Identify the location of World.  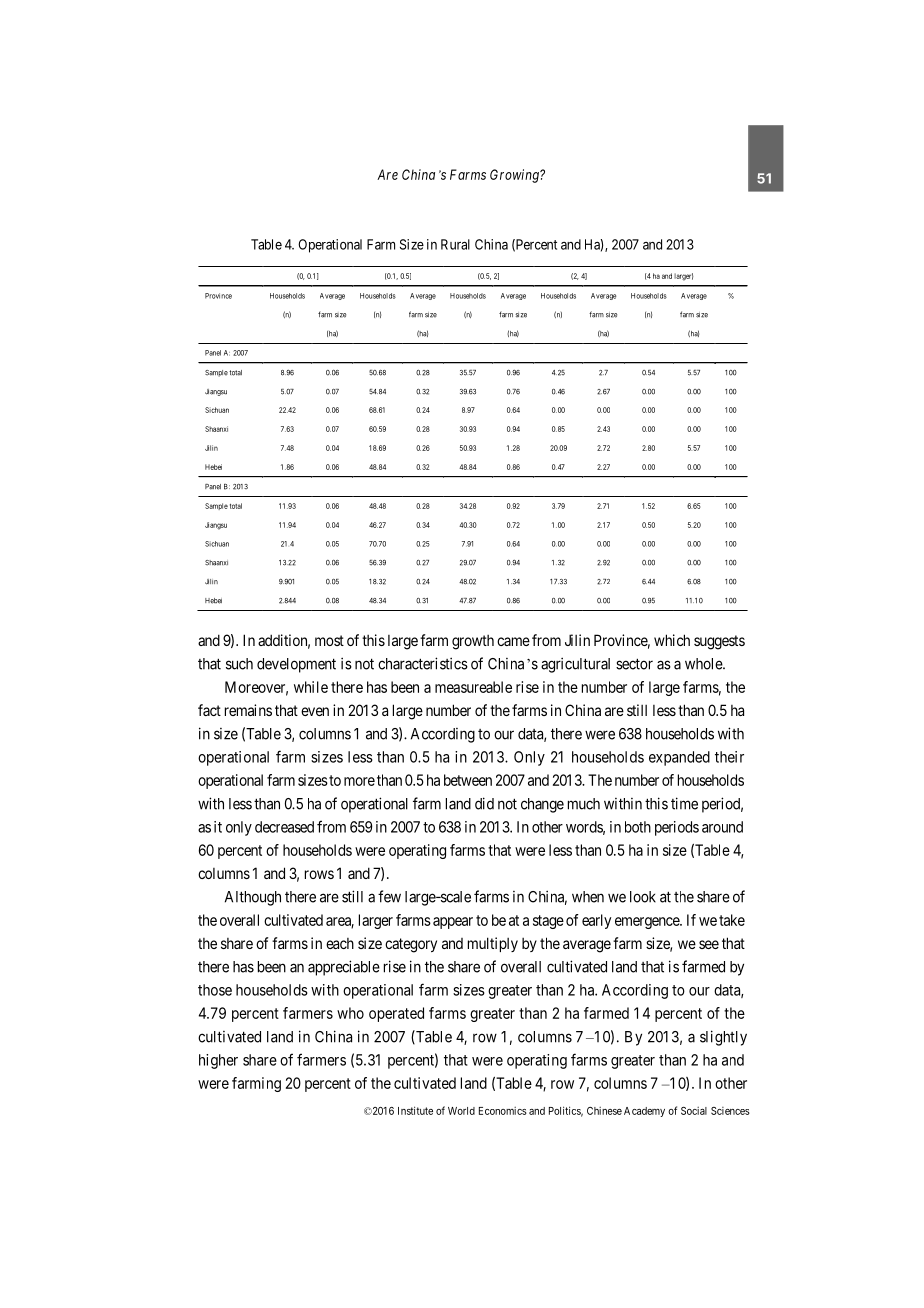
(461, 1111).
